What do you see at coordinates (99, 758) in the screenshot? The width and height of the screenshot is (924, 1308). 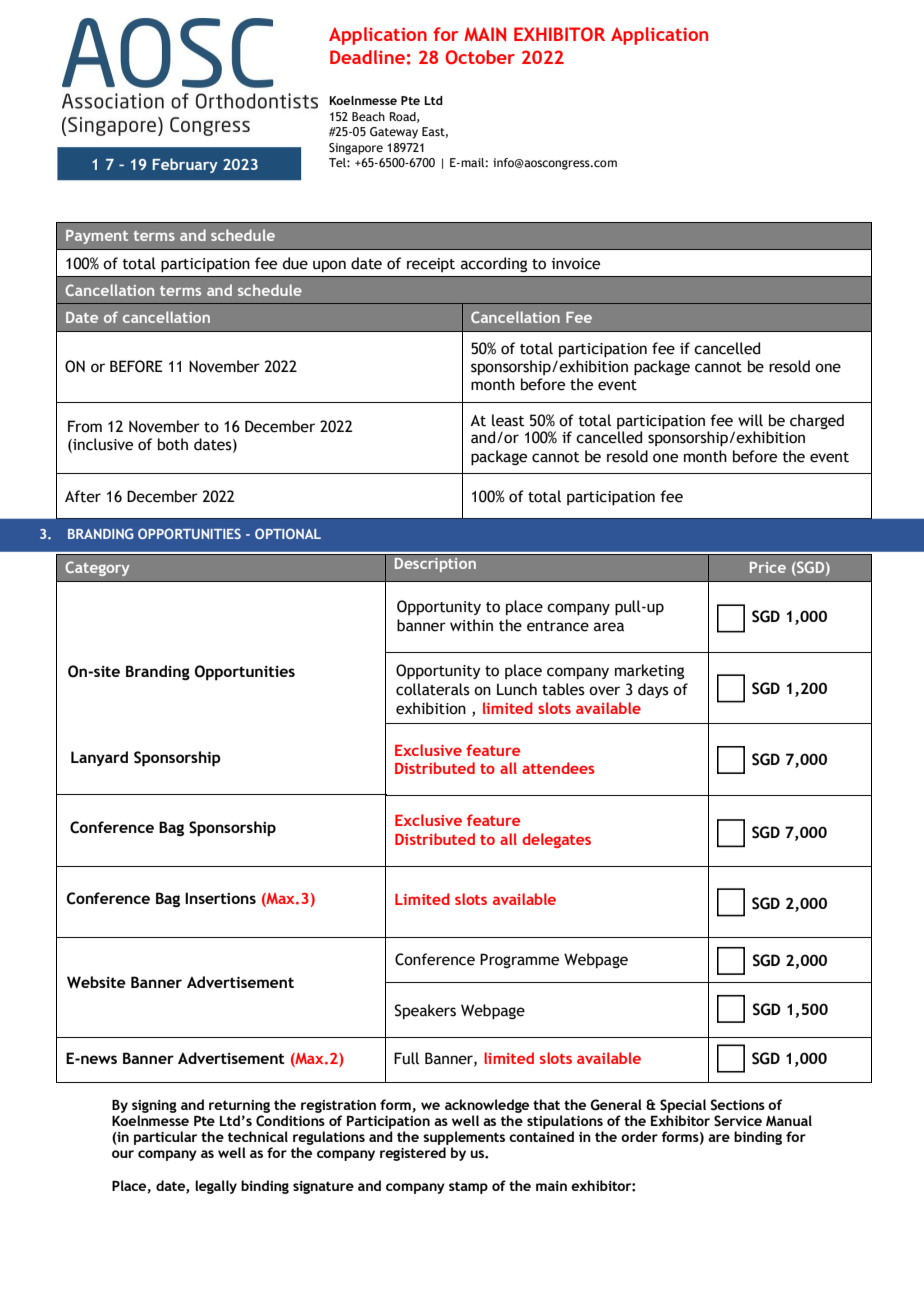 I see `Lanyard` at bounding box center [99, 758].
